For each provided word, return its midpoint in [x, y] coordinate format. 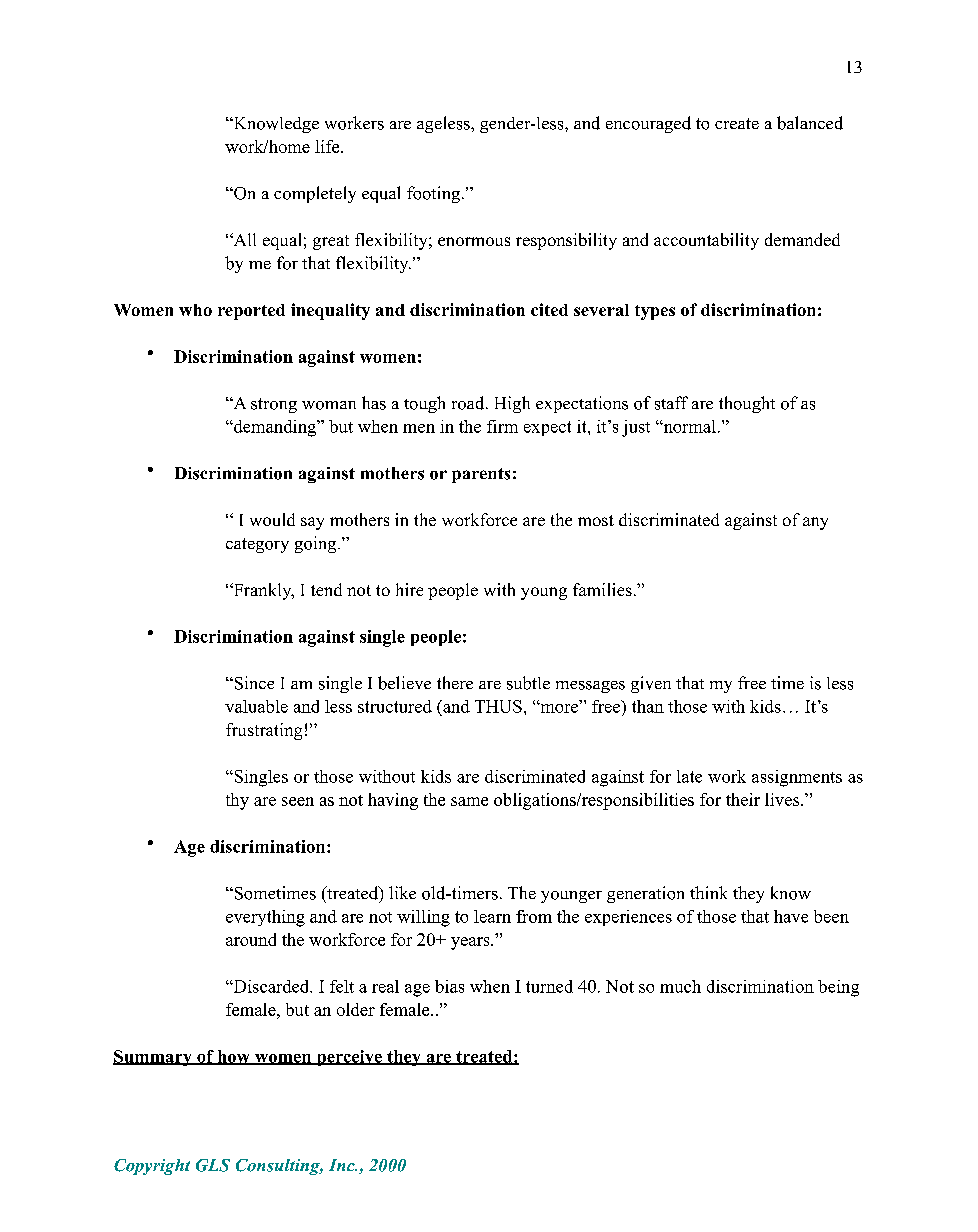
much [680, 986]
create [737, 123]
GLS [213, 1165]
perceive [349, 1058]
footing [433, 194]
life [328, 146]
